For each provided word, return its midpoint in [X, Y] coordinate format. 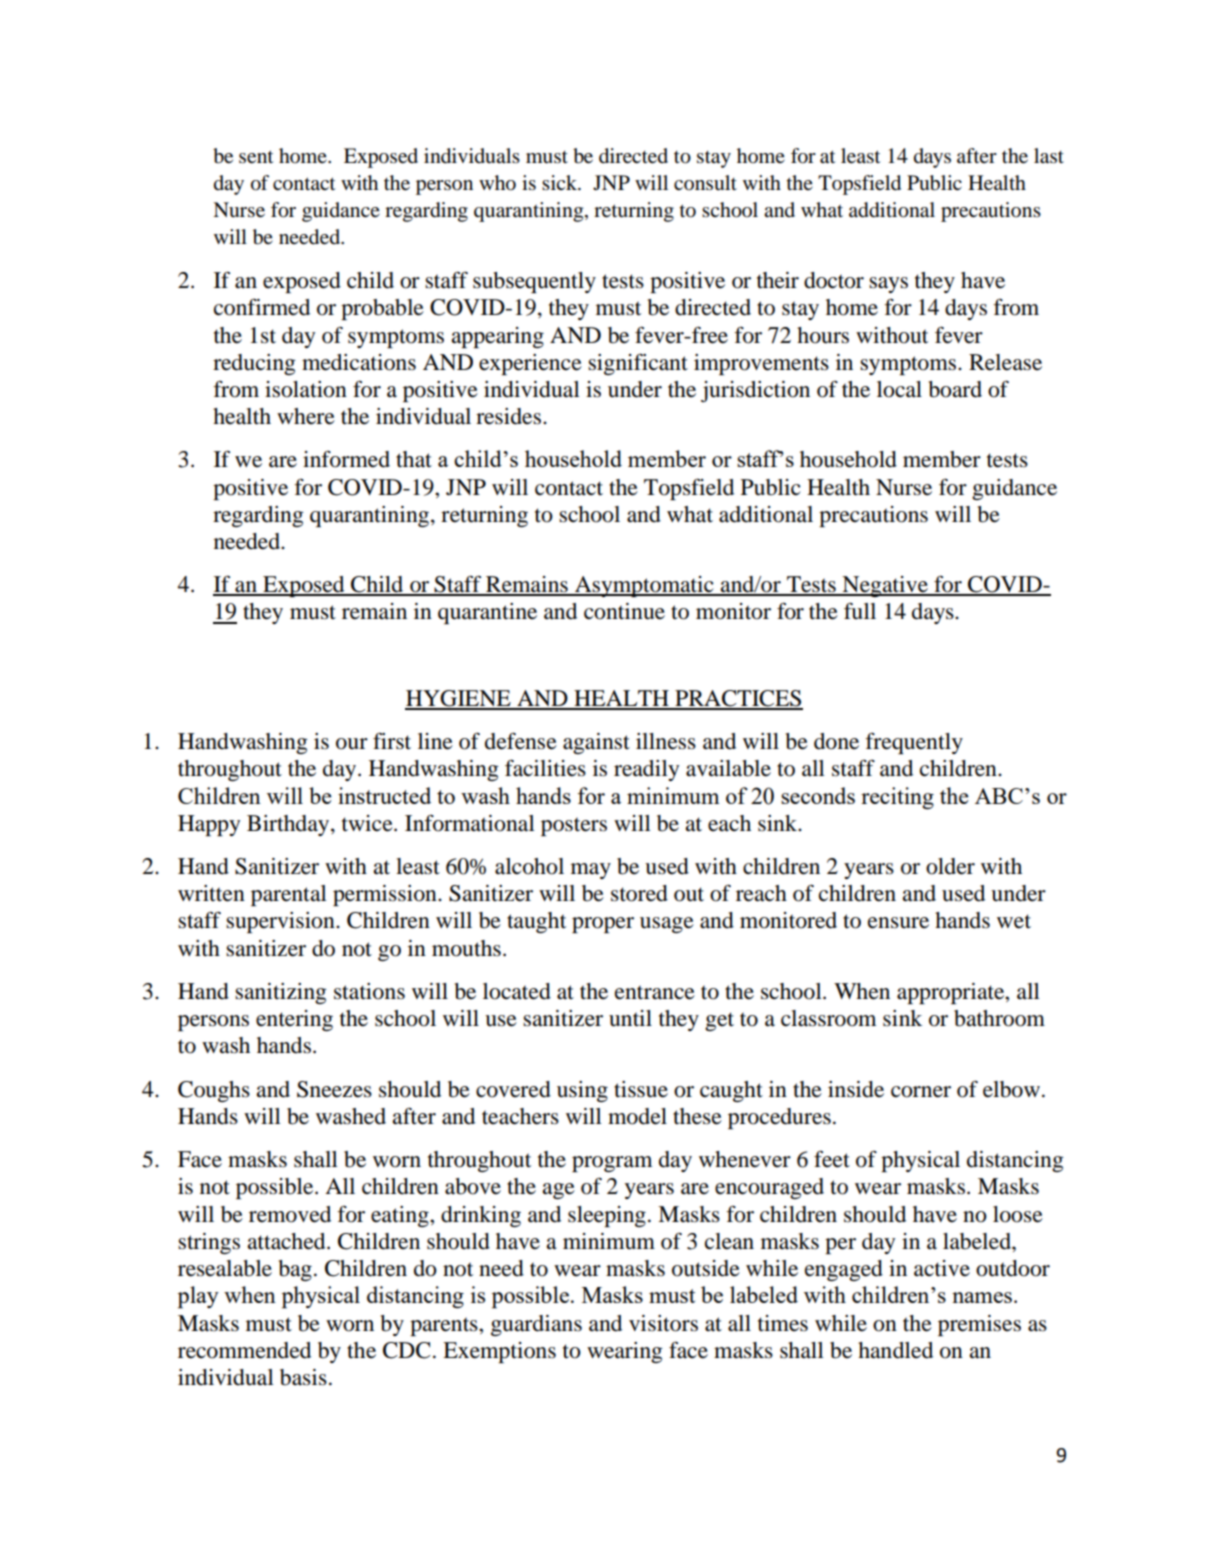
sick [561, 182]
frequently [914, 743]
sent [256, 157]
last [1049, 156]
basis [303, 1377]
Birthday [289, 825]
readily [646, 770]
